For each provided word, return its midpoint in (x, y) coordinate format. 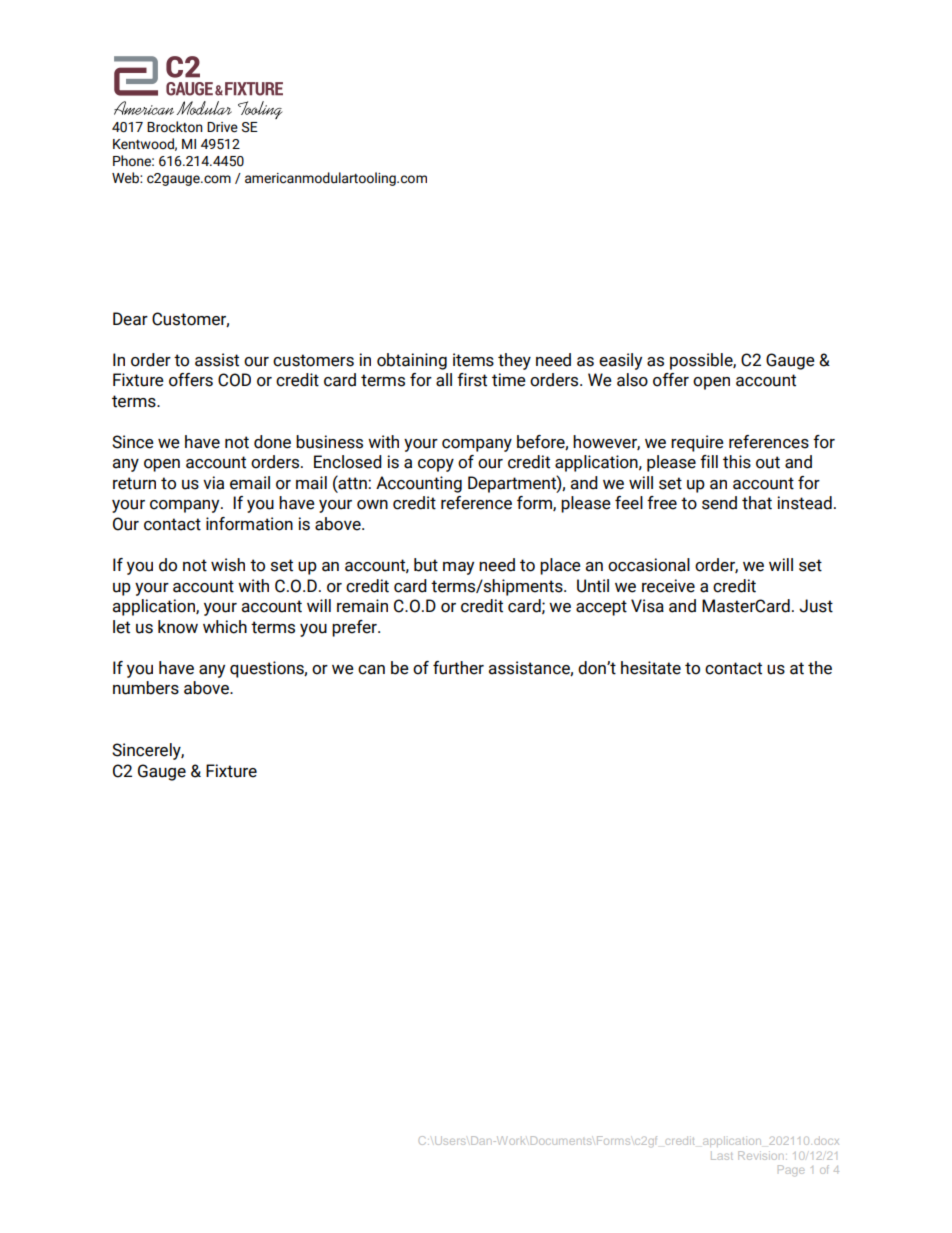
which (225, 627)
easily (620, 361)
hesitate (651, 668)
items (473, 360)
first (472, 380)
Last (722, 1156)
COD (234, 380)
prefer (355, 628)
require (697, 443)
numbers (146, 688)
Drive (222, 127)
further (458, 668)
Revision (760, 1155)
